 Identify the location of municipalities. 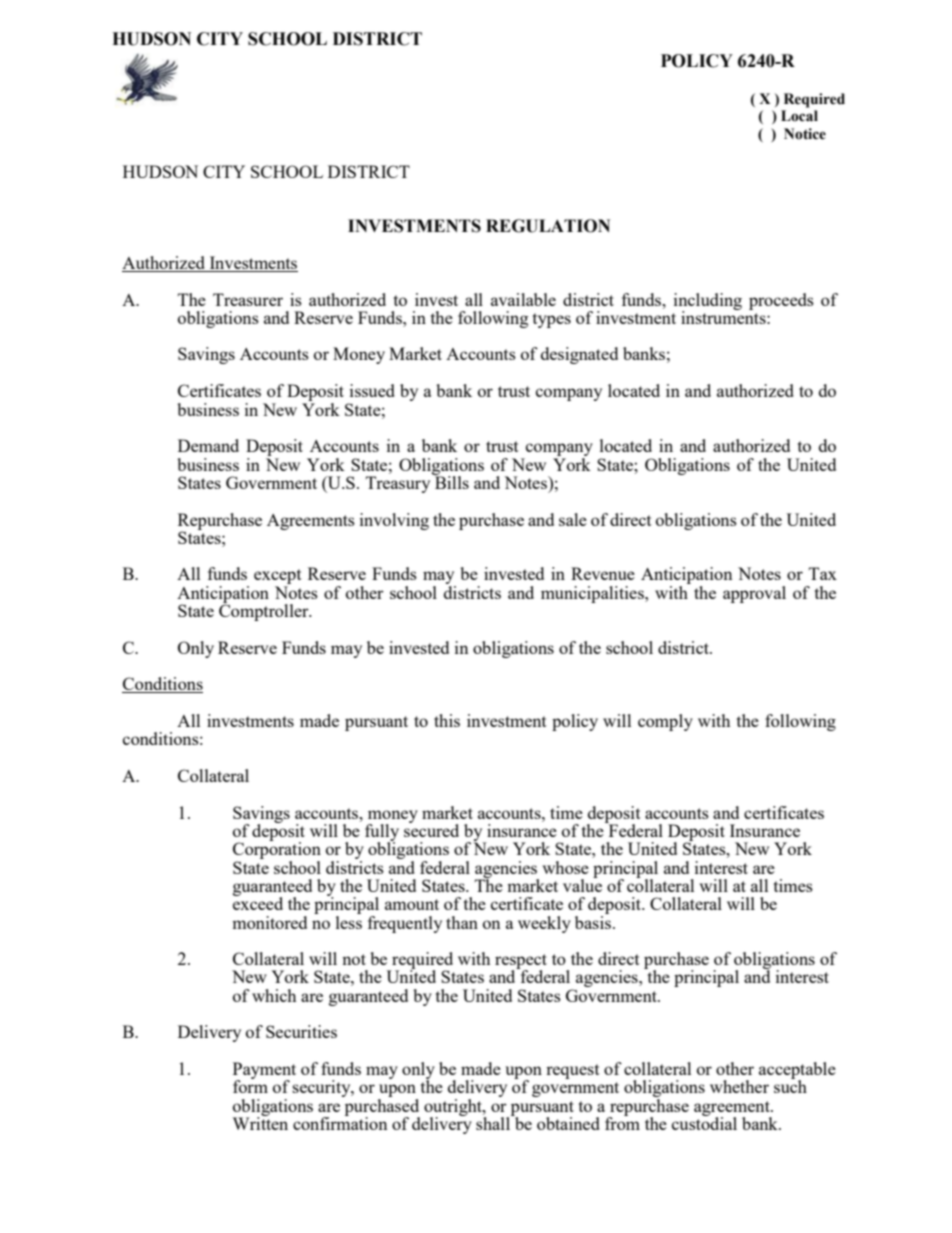
(593, 594).
